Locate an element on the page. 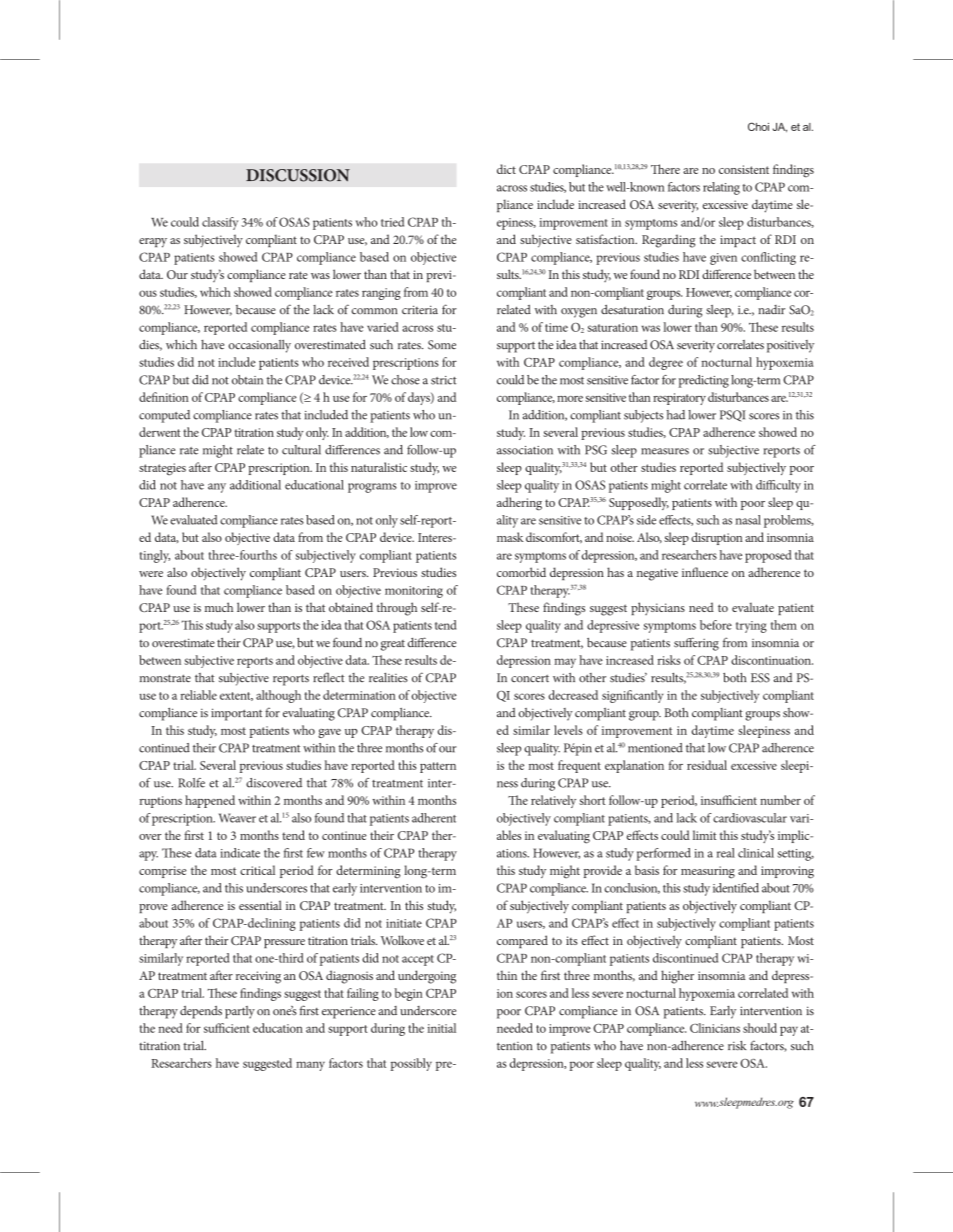  respiratory is located at coordinates (679, 399).
